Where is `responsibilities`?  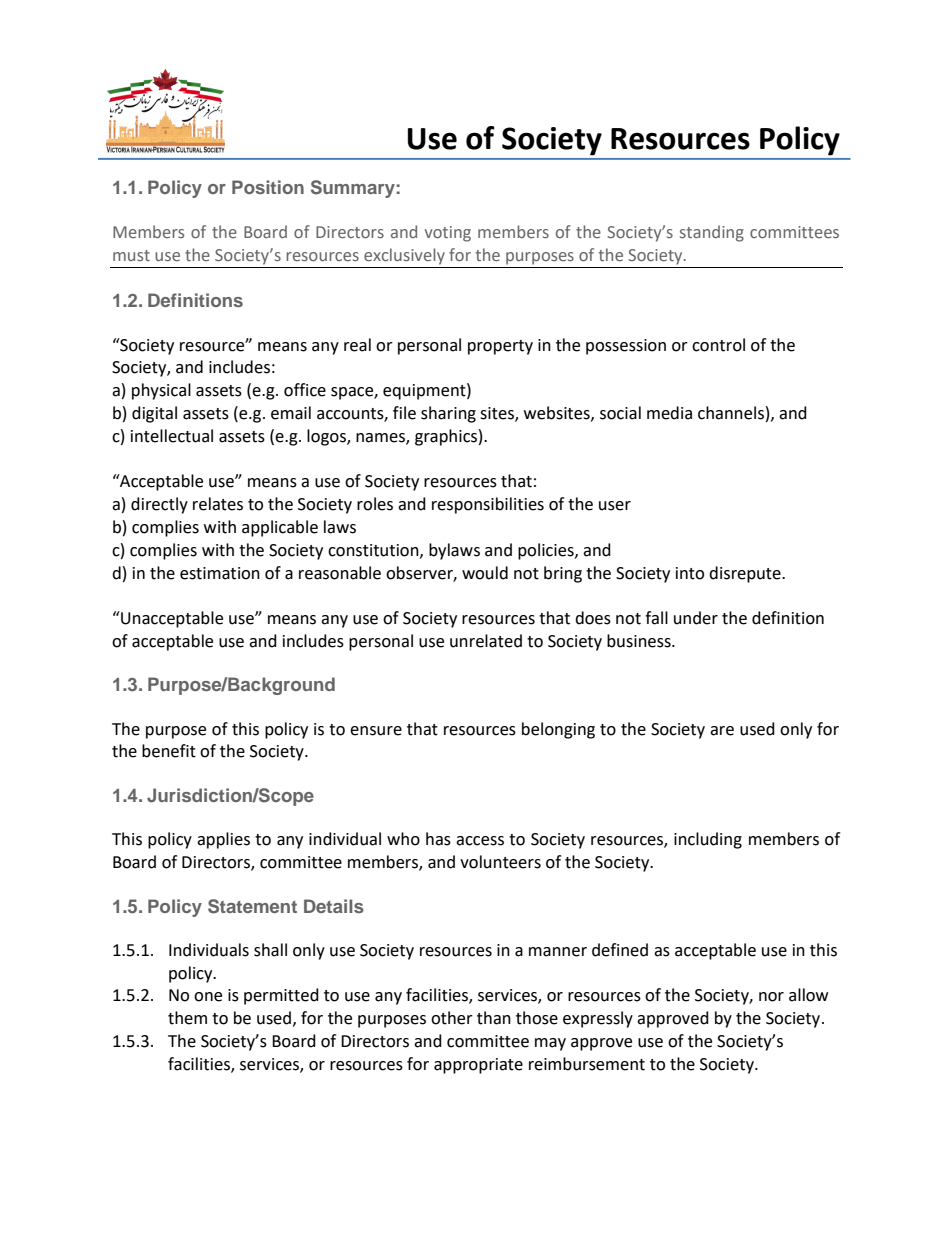
responsibilities is located at coordinates (488, 505).
